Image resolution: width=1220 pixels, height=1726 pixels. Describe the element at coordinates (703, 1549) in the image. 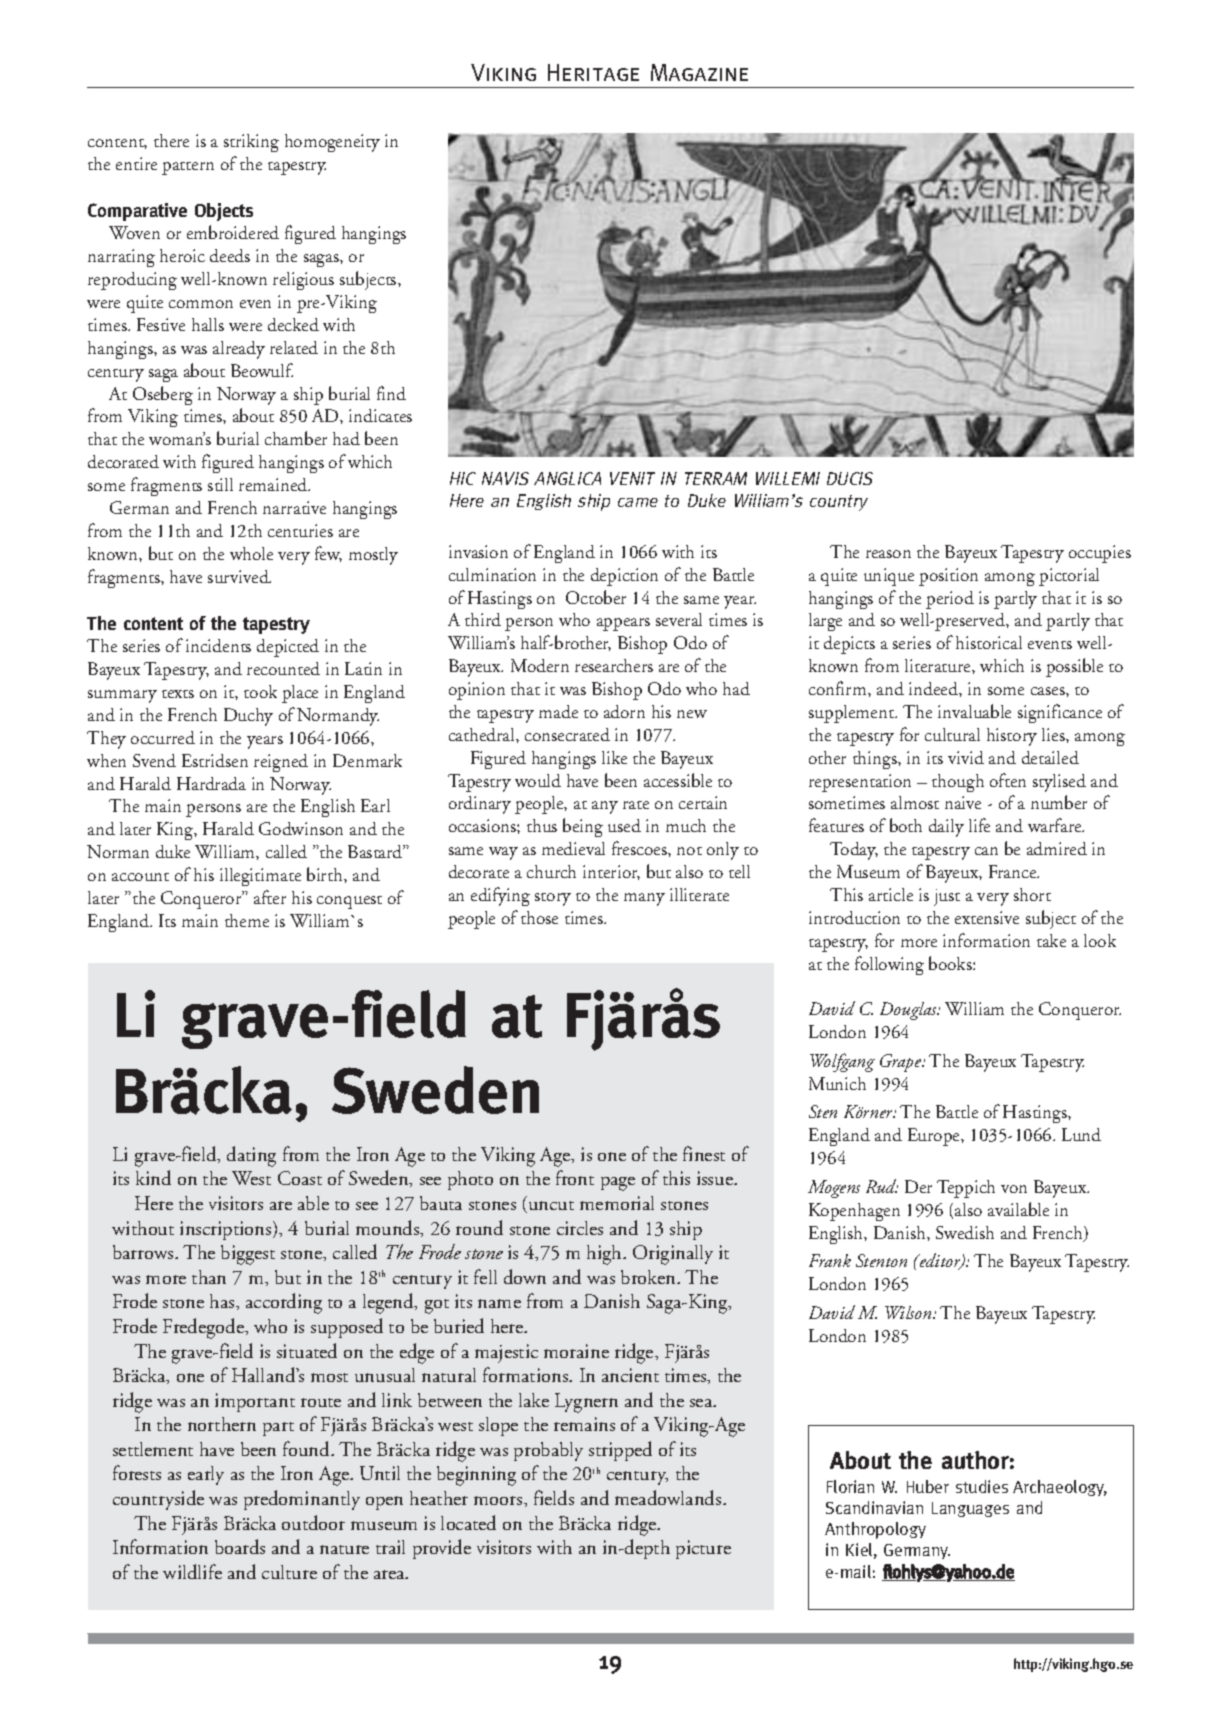

I see `picture` at that location.
